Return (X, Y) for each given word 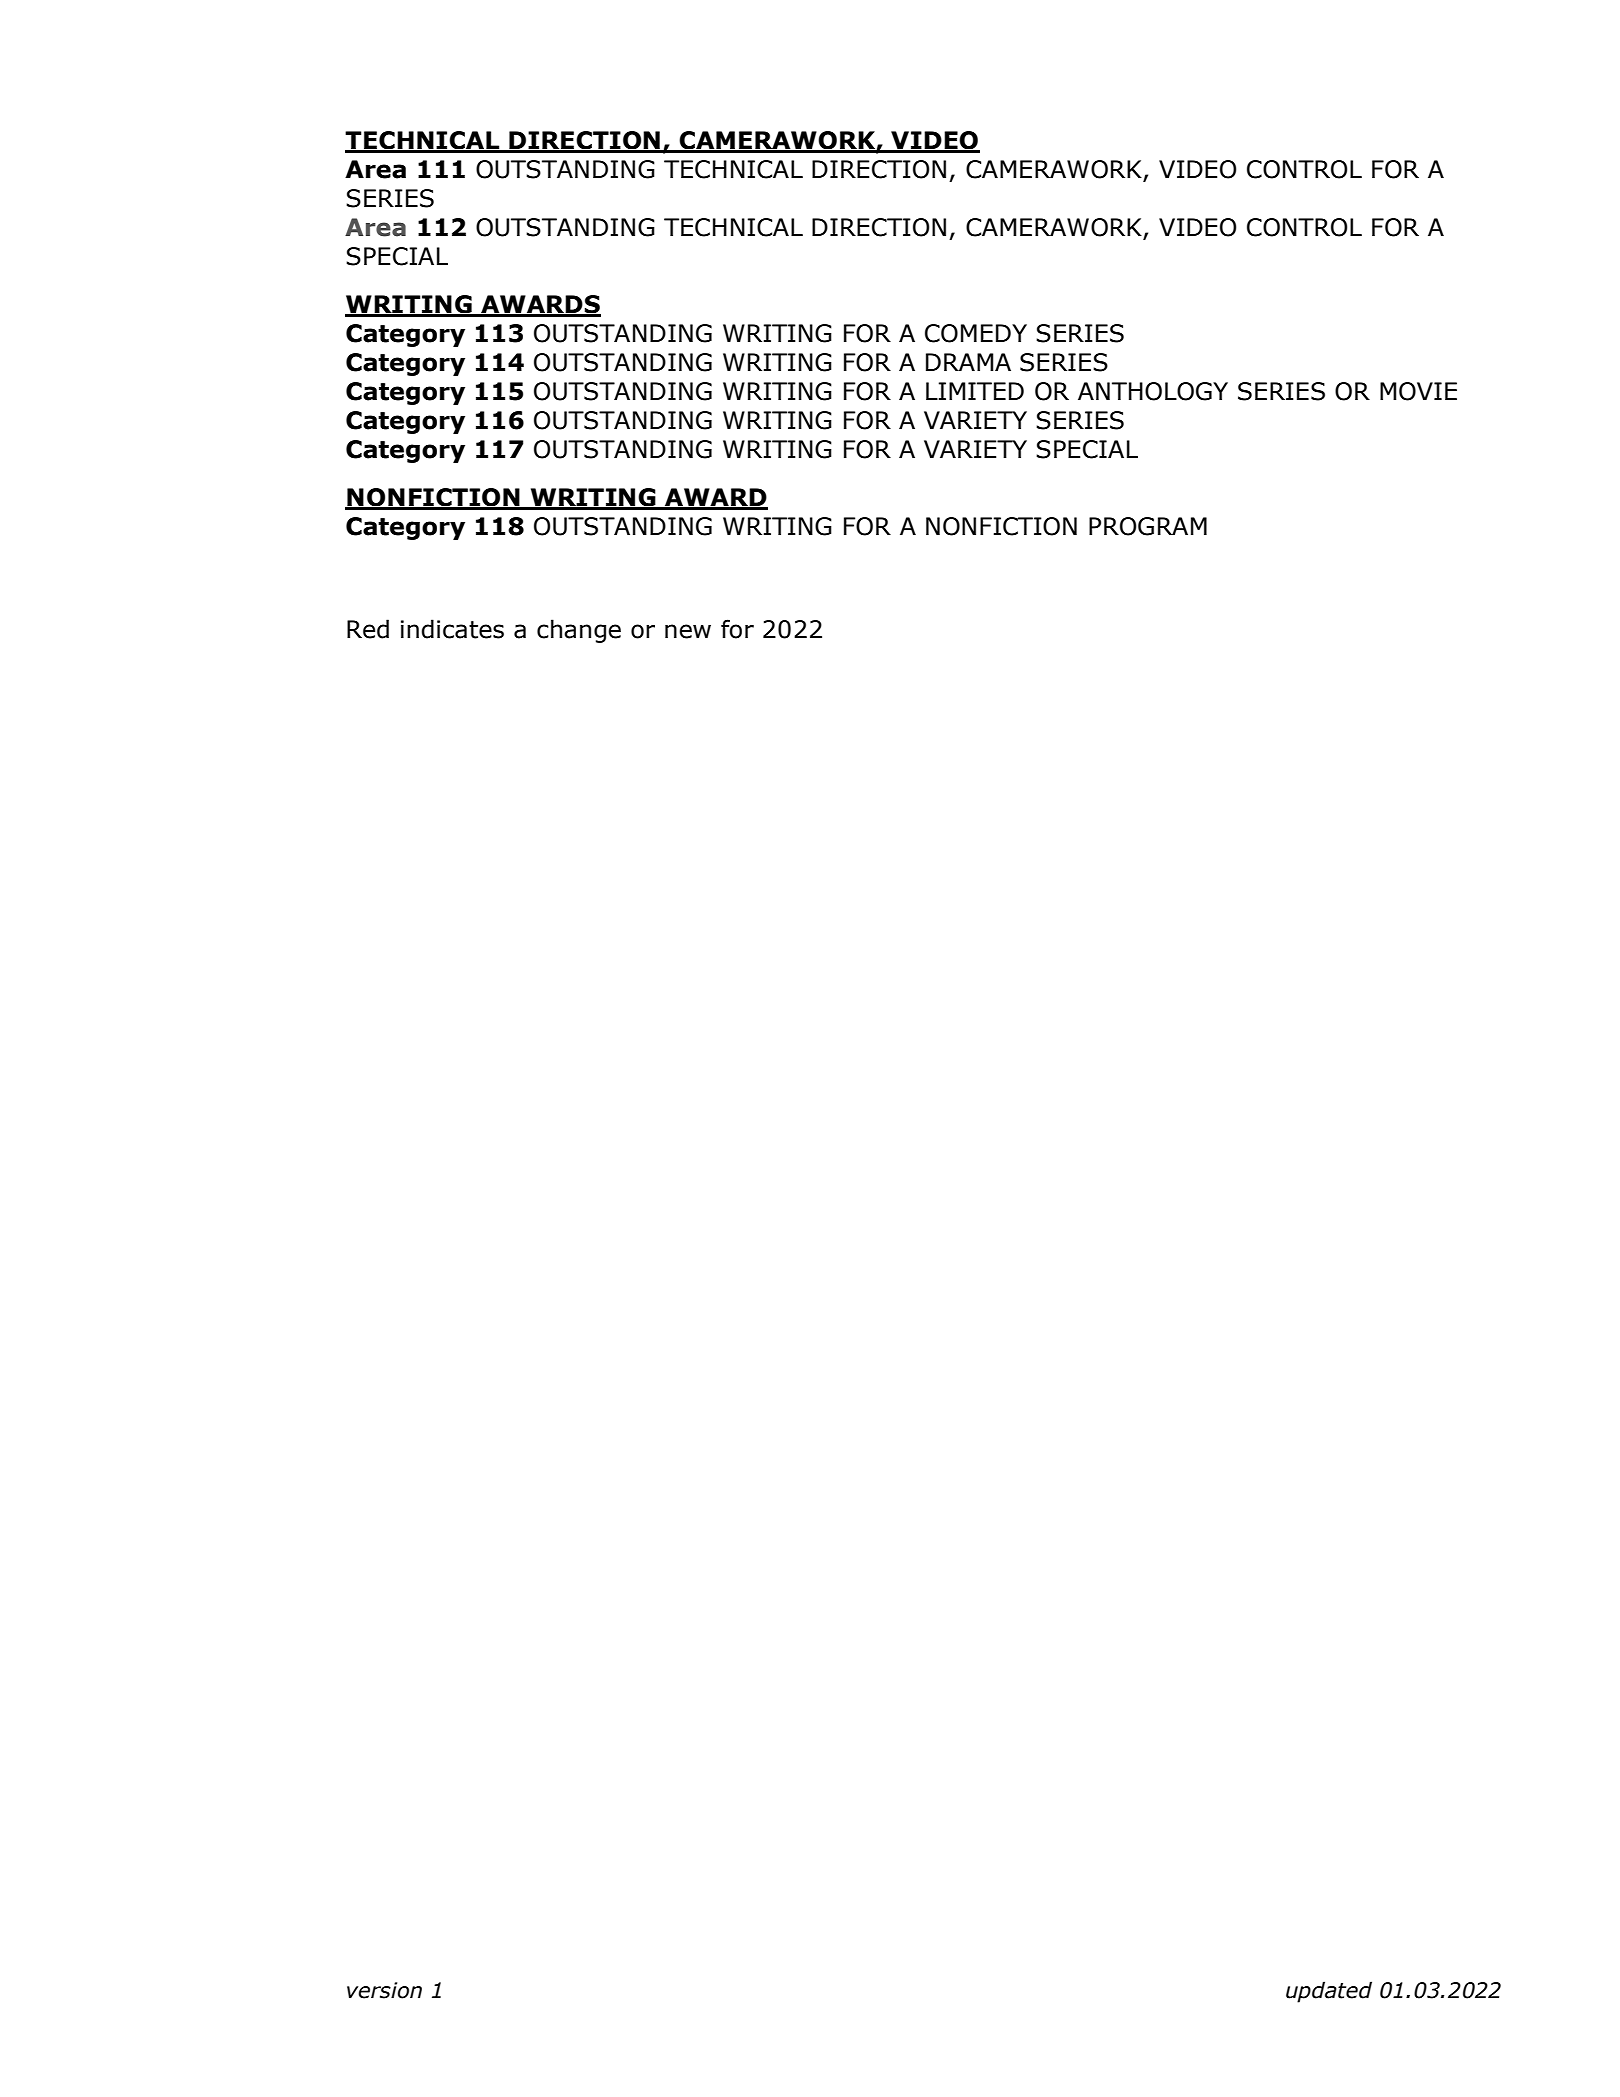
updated (1329, 1992)
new (688, 631)
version (384, 1990)
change (579, 631)
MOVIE (1418, 391)
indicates (452, 629)
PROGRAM (1148, 526)
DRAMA (968, 362)
